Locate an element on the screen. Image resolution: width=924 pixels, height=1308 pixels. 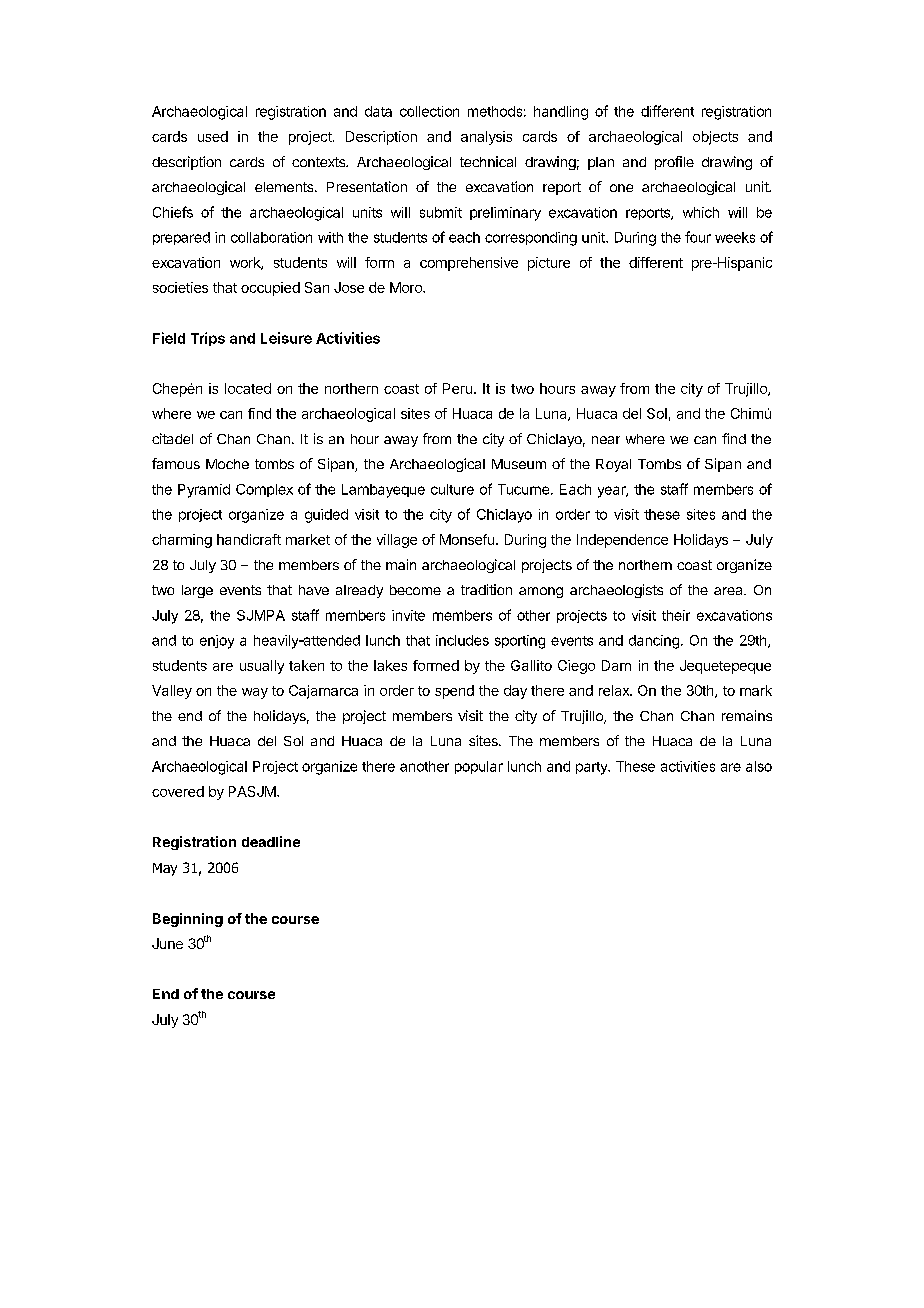
Independence is located at coordinates (622, 541).
